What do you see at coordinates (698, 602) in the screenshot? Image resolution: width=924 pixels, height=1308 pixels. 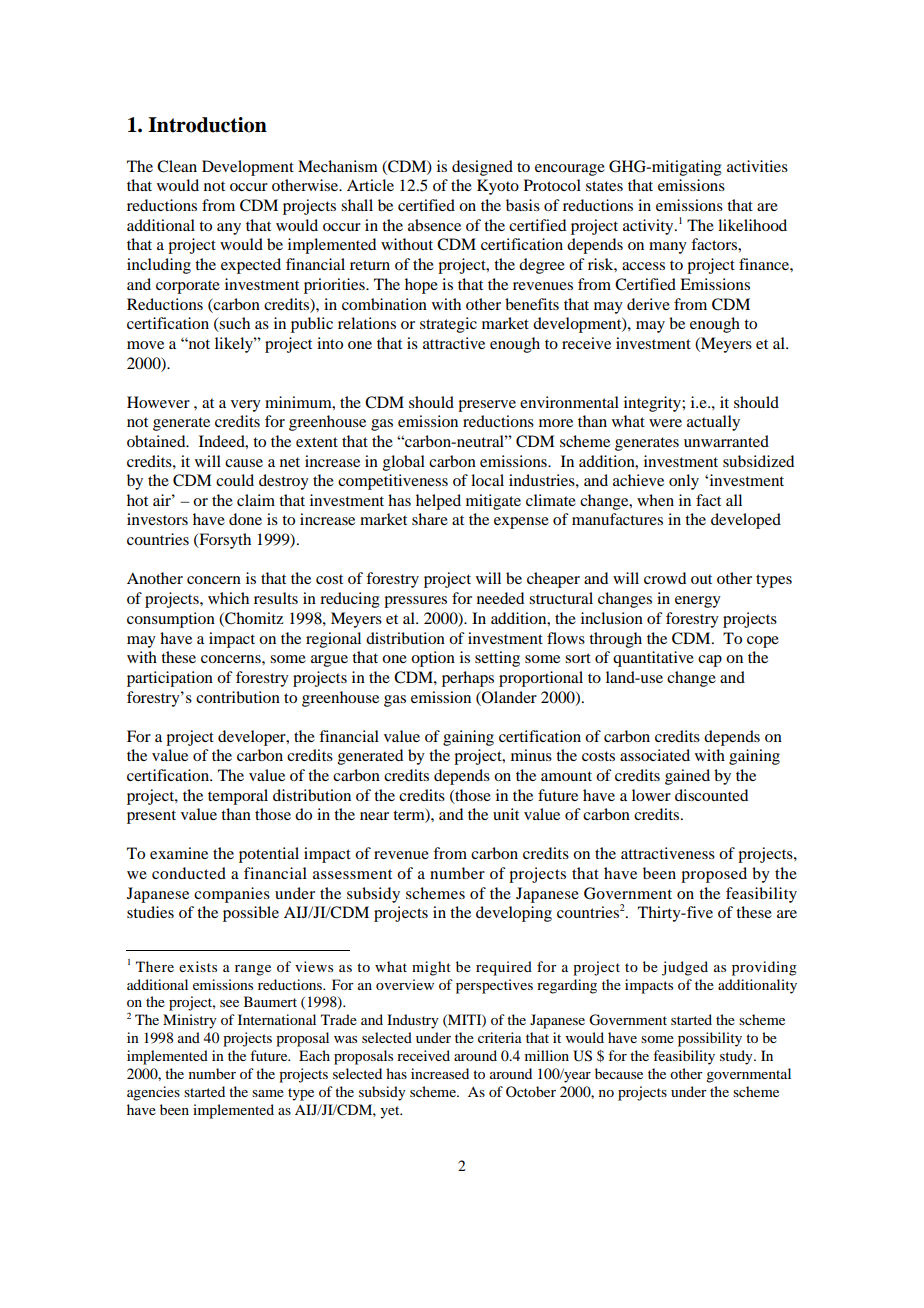 I see `energy` at bounding box center [698, 602].
